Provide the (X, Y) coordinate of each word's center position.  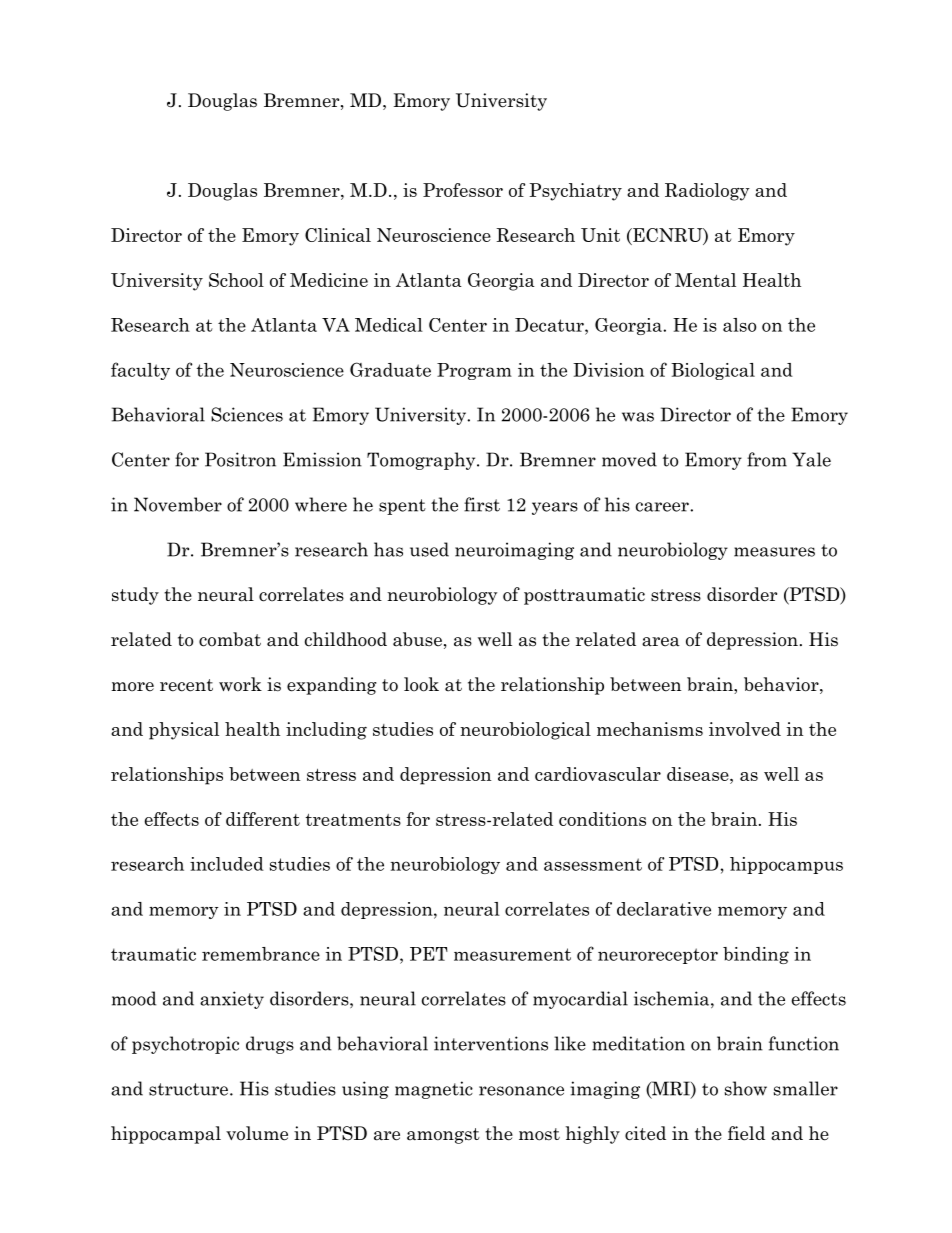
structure (190, 1089)
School (236, 280)
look (421, 684)
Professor (463, 190)
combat (230, 639)
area (661, 642)
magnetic (434, 1090)
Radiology (707, 192)
